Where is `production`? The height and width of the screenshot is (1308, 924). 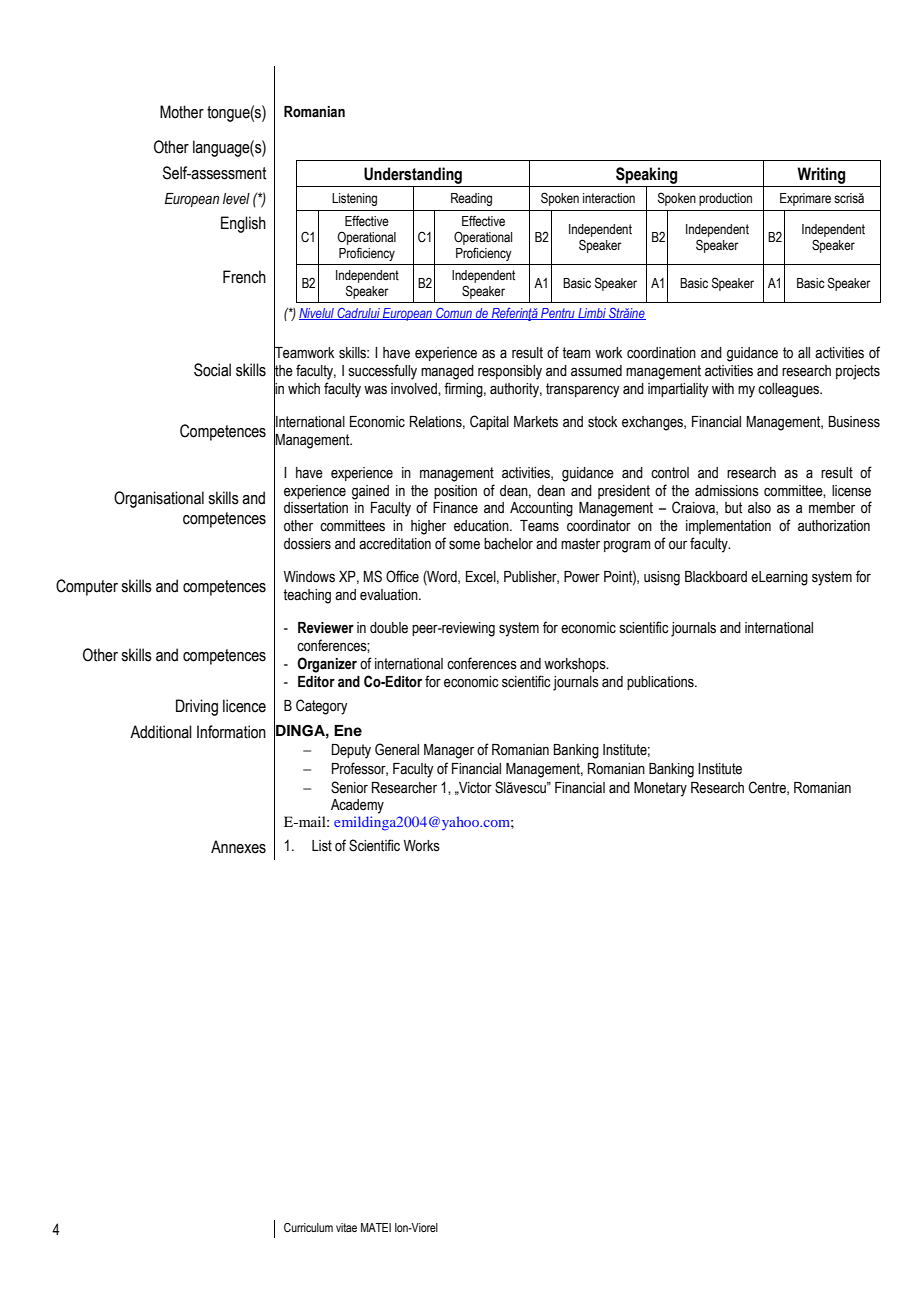 production is located at coordinates (725, 199).
